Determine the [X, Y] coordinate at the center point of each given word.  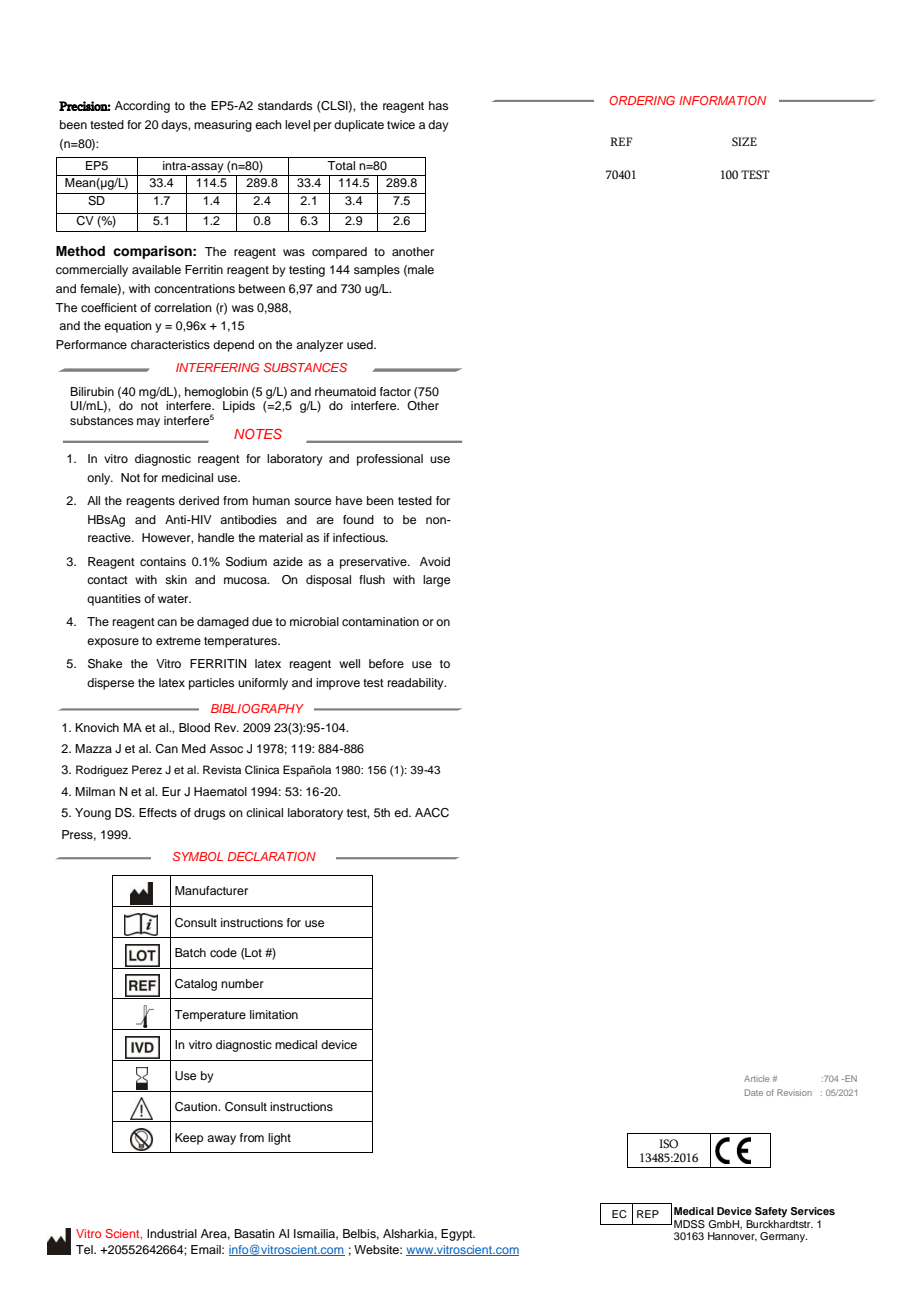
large [436, 581]
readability [417, 684]
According [142, 107]
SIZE [744, 141]
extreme [178, 641]
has [438, 105]
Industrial [172, 1233]
